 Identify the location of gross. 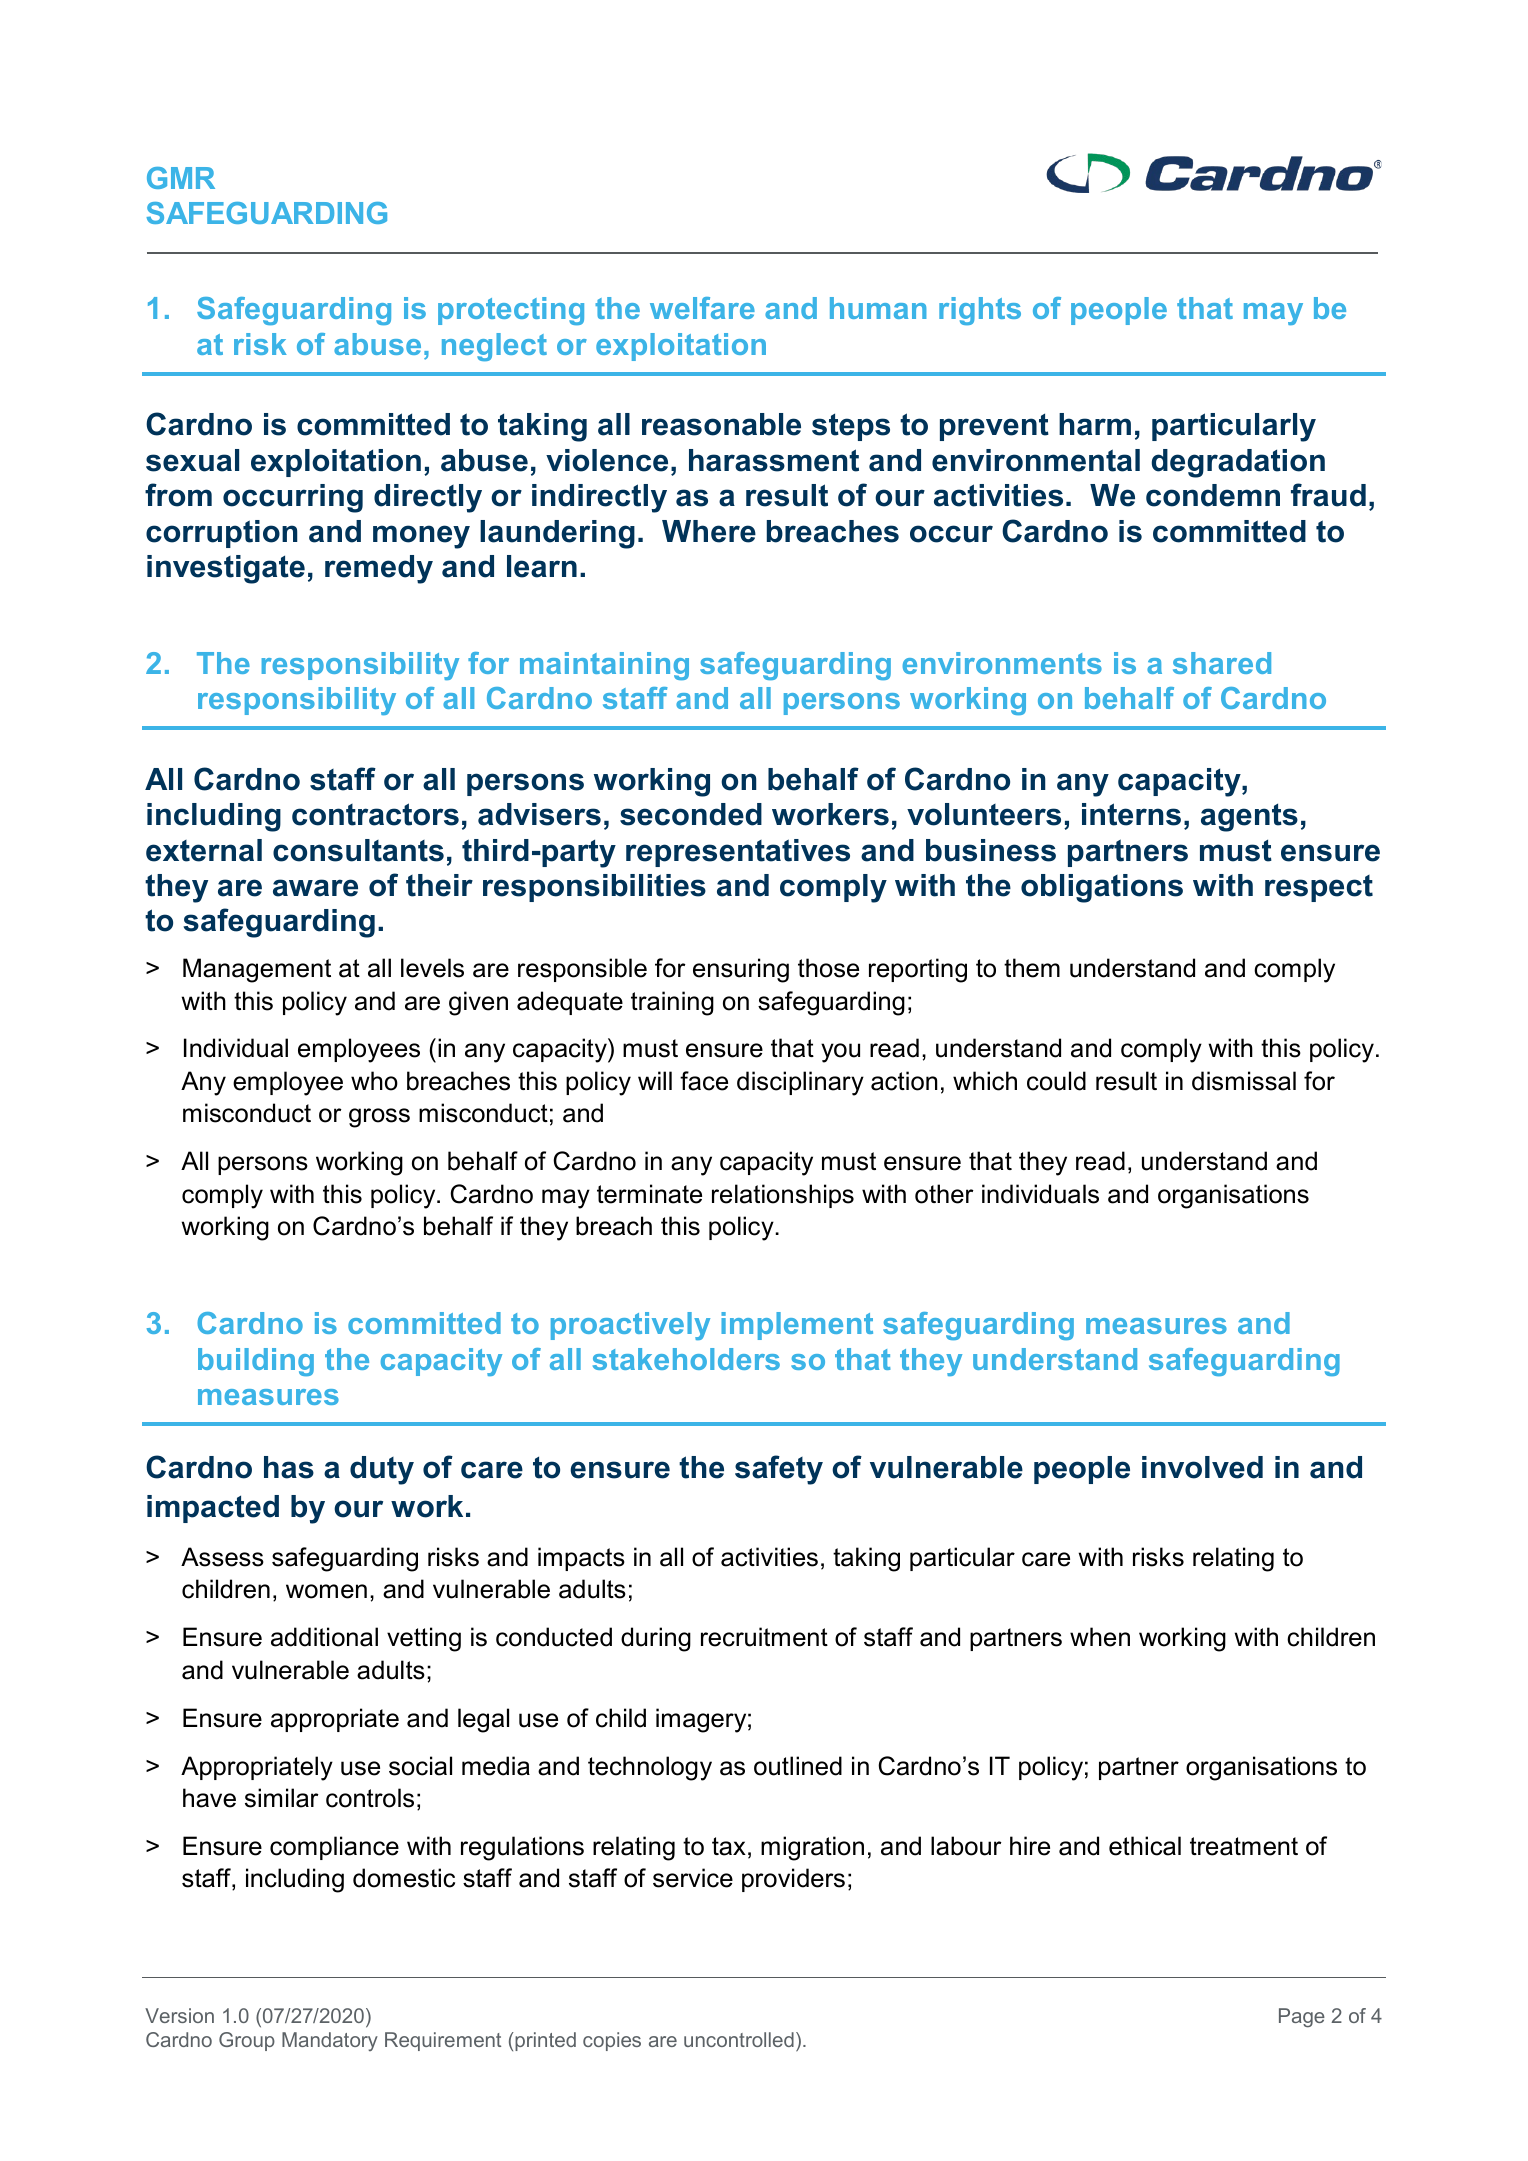
(379, 1118).
